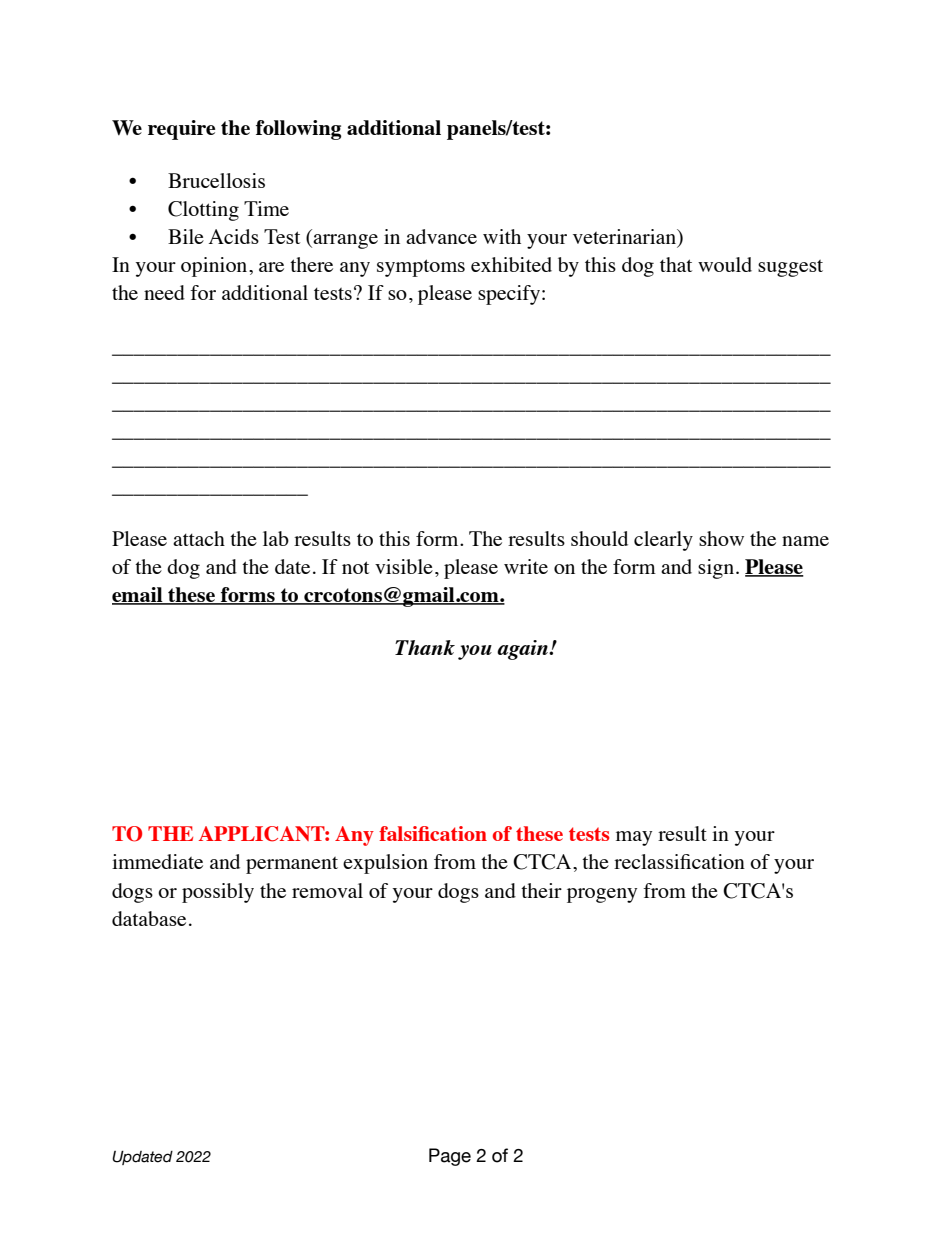 The width and height of the page is (952, 1233). Describe the element at coordinates (216, 180) in the page. I see `Brucellosis` at that location.
